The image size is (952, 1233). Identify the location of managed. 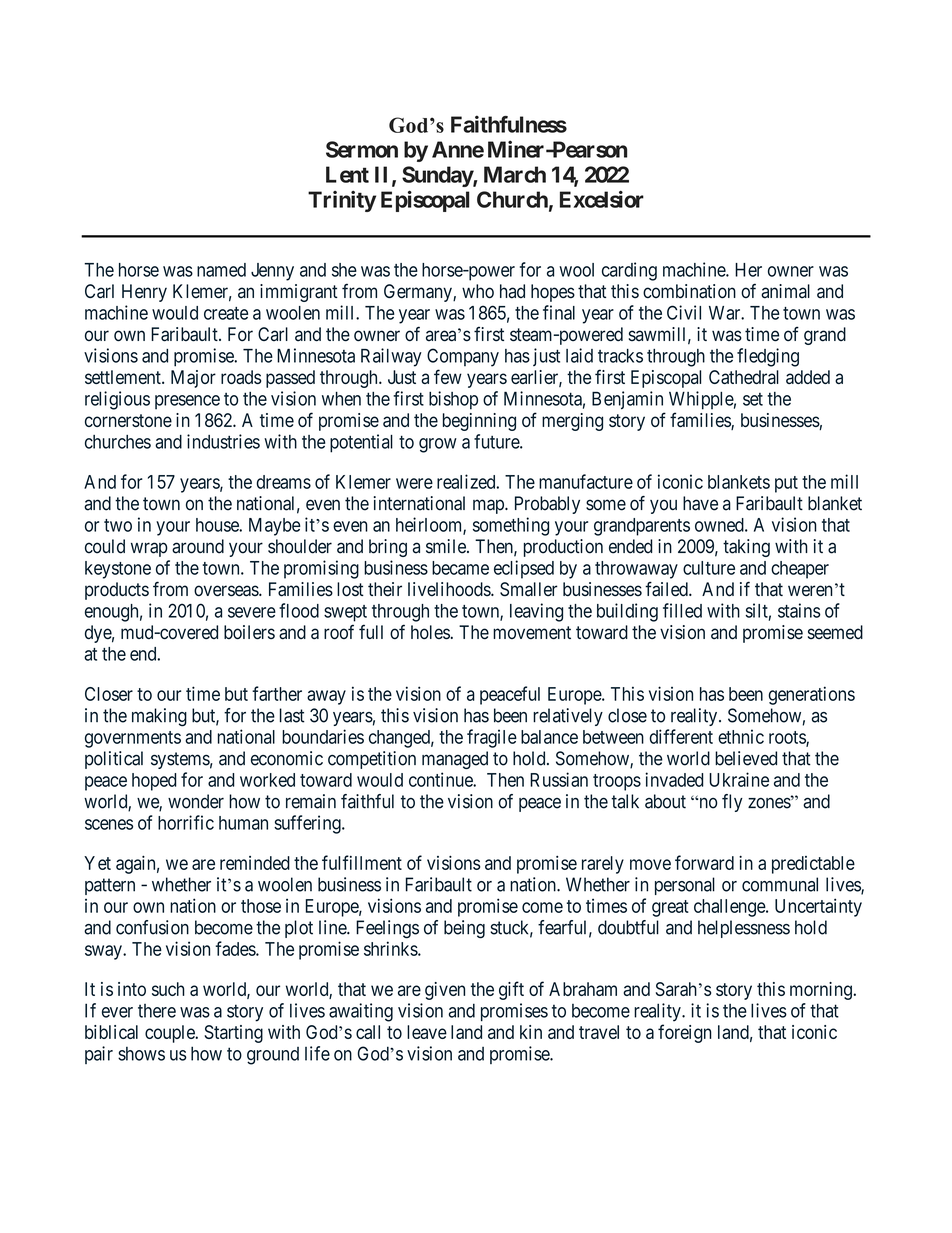
(455, 760).
